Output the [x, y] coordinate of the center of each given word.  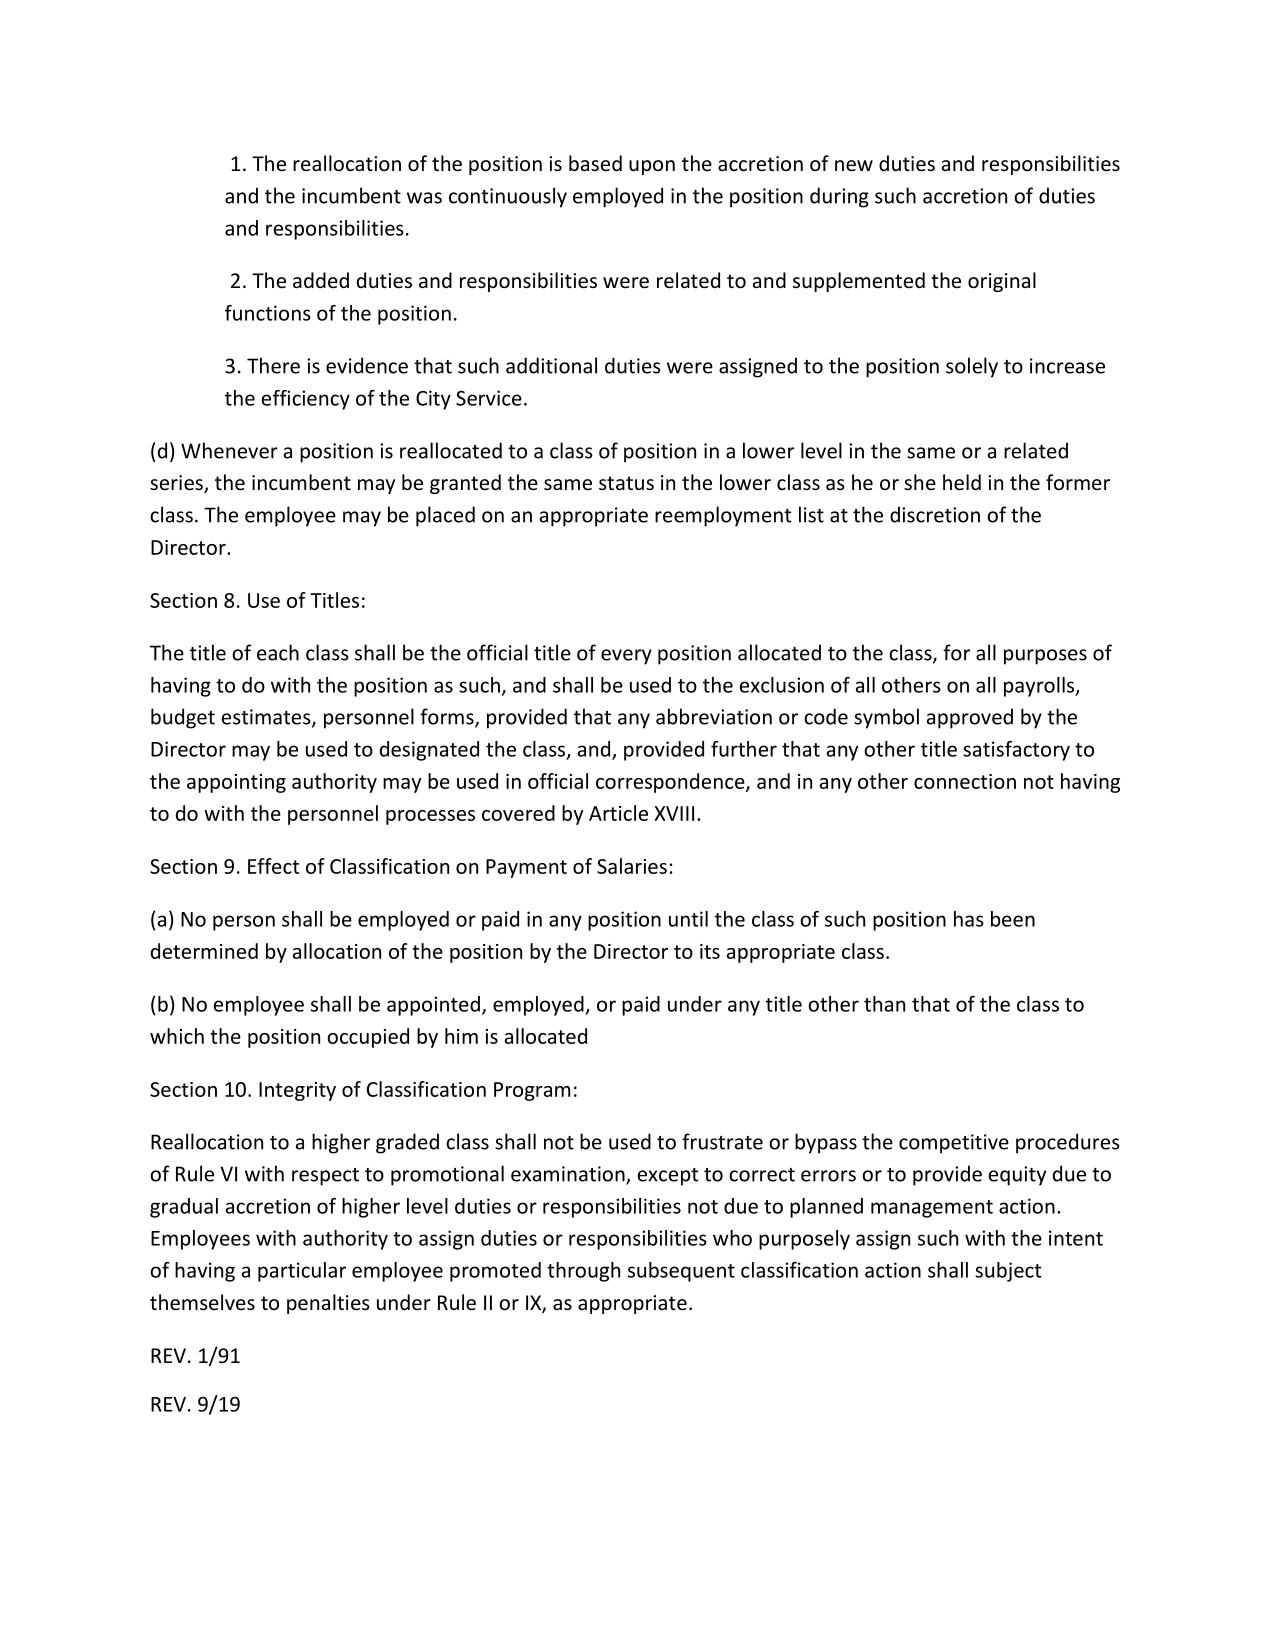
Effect [273, 866]
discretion [935, 514]
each [278, 652]
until [688, 919]
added [321, 280]
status [626, 483]
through [583, 1272]
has [969, 919]
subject [1008, 1272]
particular [302, 1272]
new [854, 166]
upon [652, 167]
